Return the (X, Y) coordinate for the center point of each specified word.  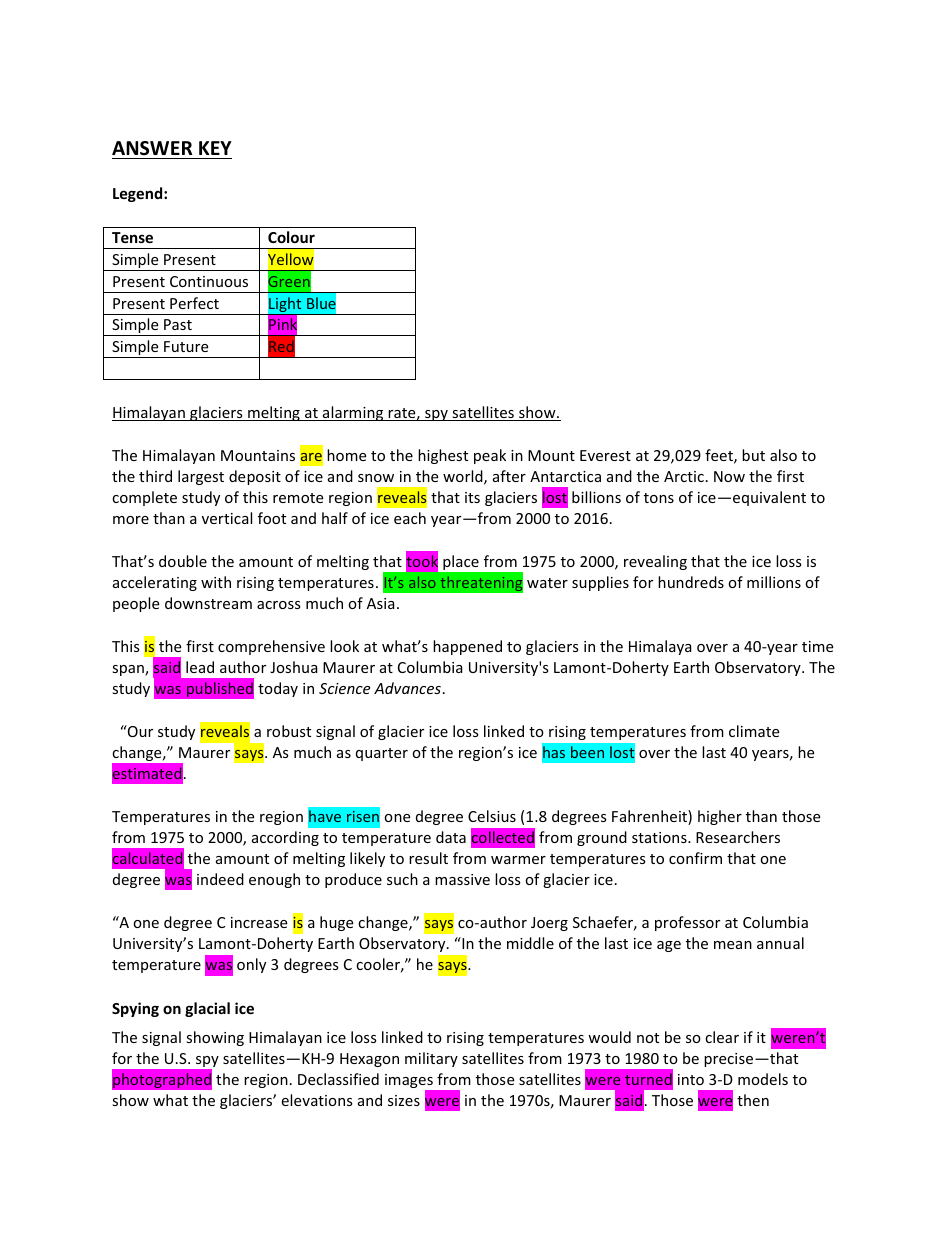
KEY (215, 148)
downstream (208, 603)
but (753, 455)
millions (774, 582)
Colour (291, 237)
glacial (207, 1009)
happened (467, 647)
